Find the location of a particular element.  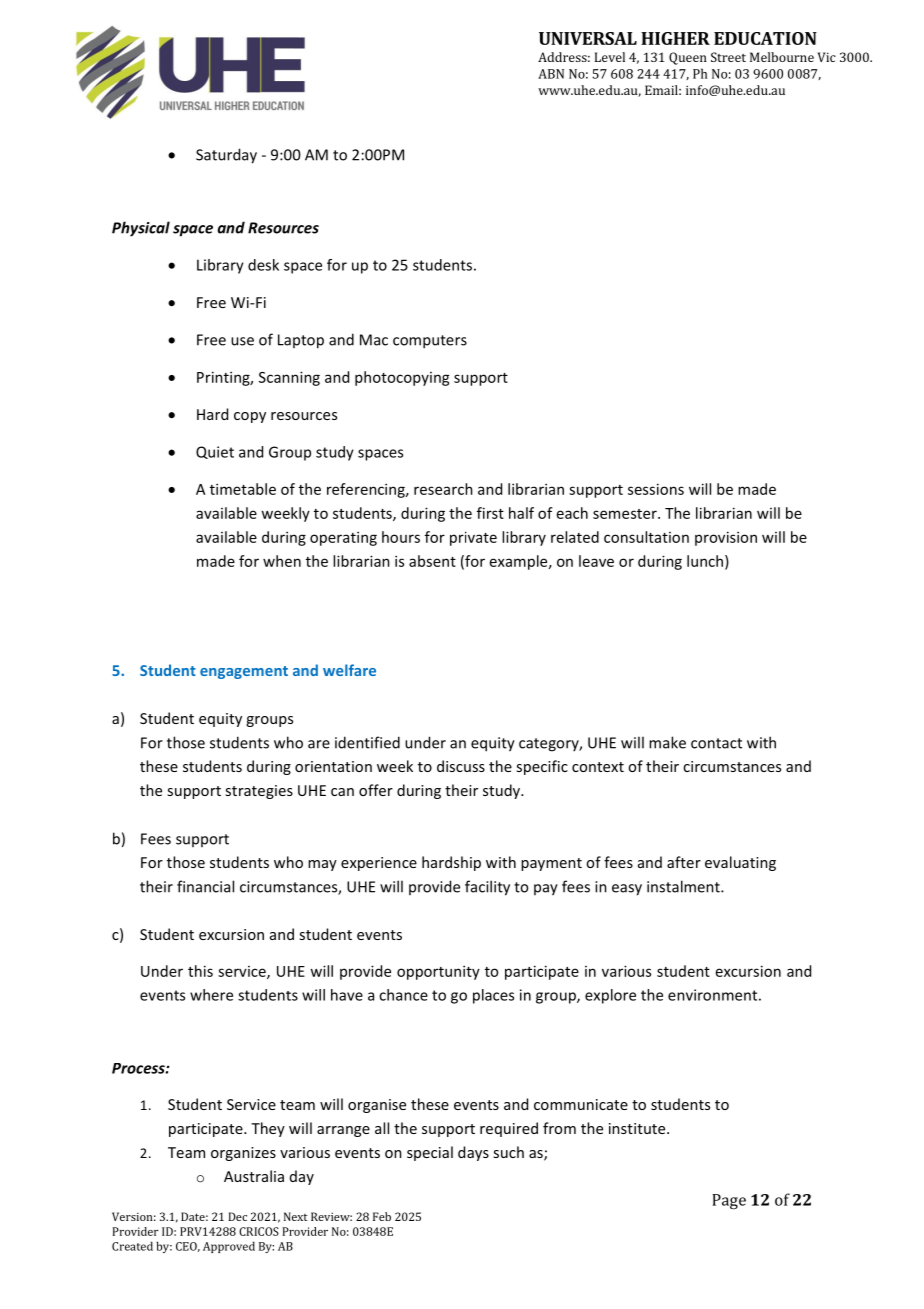

ABN is located at coordinates (551, 74).
